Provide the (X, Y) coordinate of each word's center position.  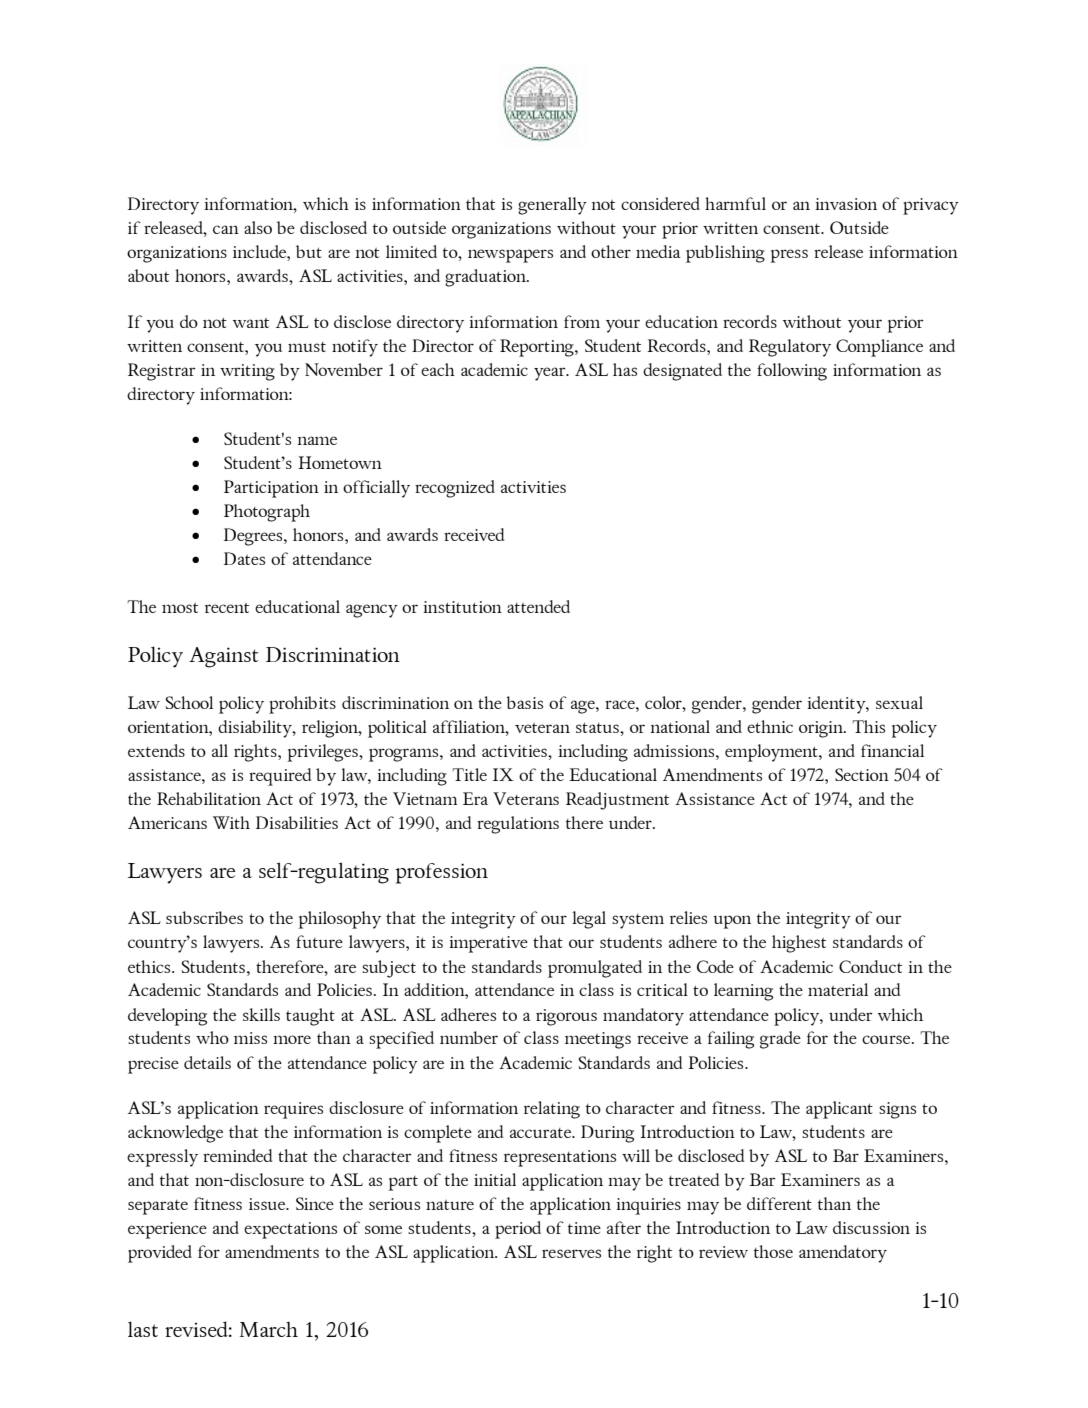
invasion (846, 204)
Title (469, 774)
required (280, 777)
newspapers (510, 256)
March (269, 1329)
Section (862, 774)
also (258, 227)
